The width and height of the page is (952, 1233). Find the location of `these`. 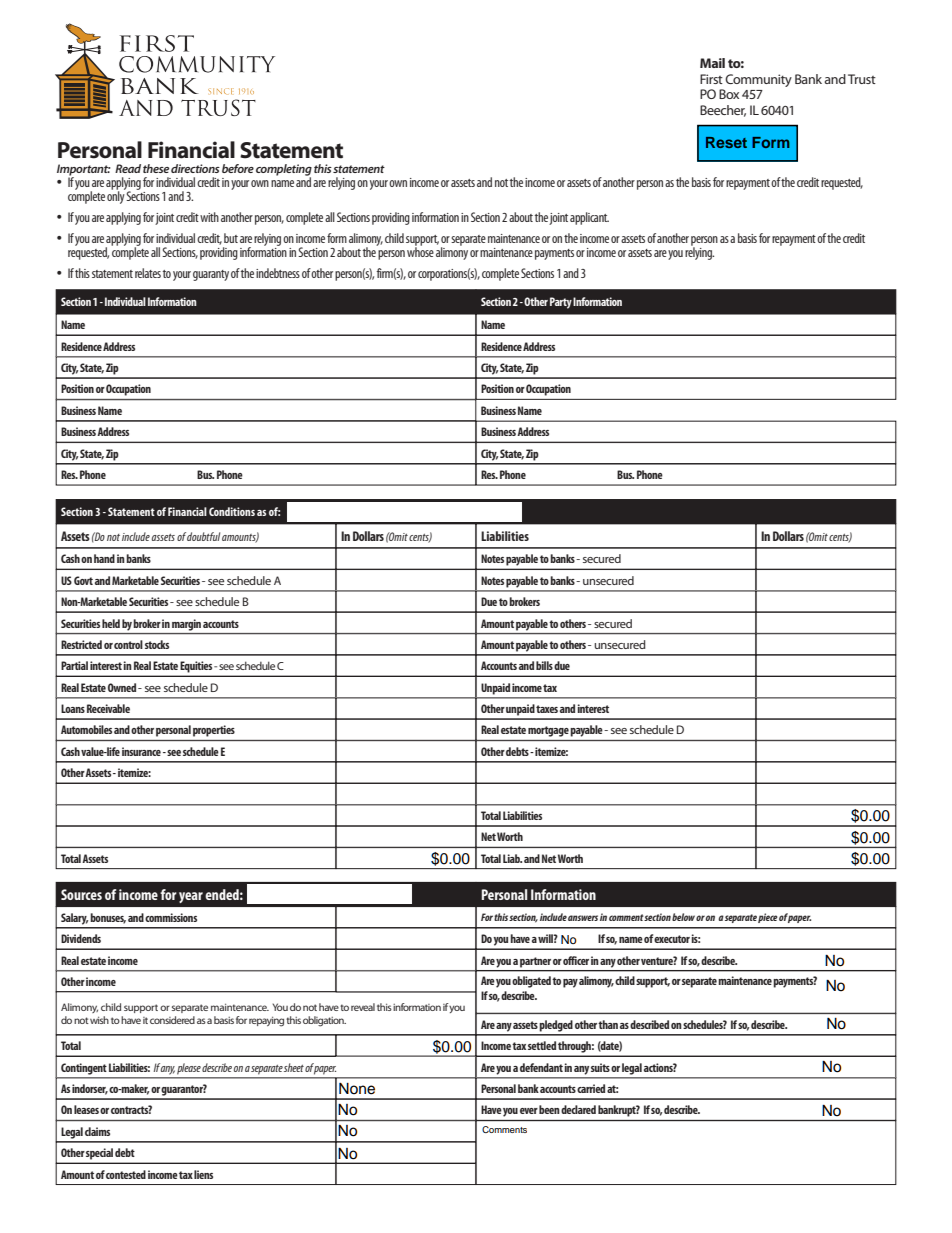

these is located at coordinates (156, 168).
